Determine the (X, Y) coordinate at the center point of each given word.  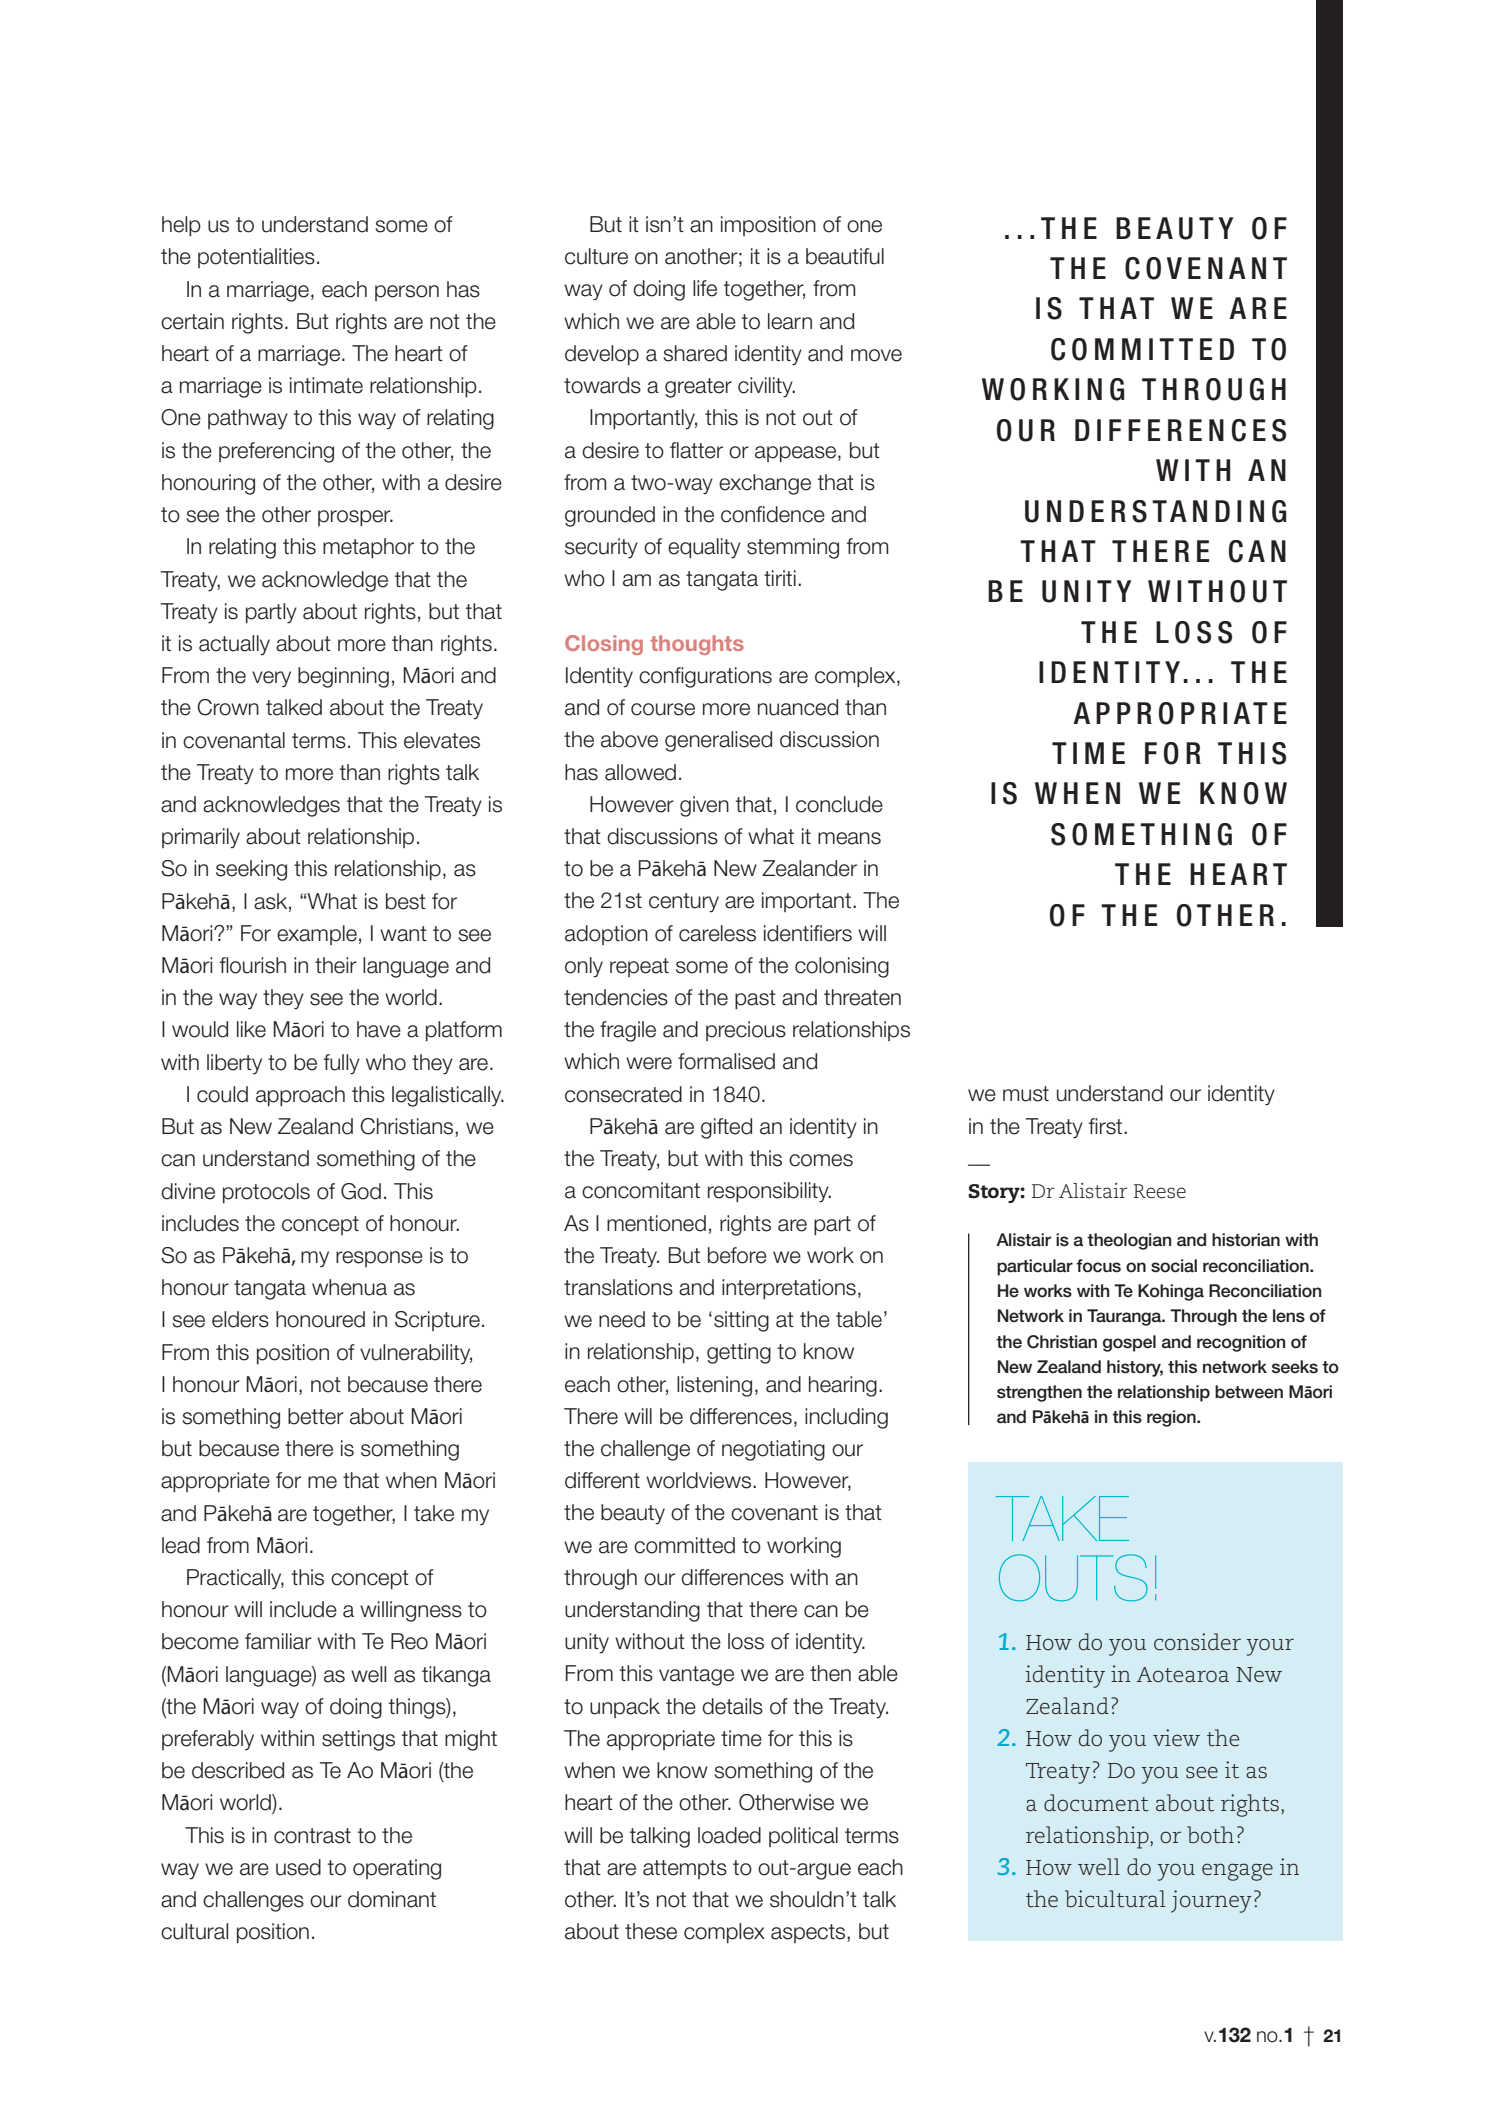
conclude (839, 804)
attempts (685, 1869)
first (1106, 1126)
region (1172, 1418)
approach (300, 1096)
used (298, 1867)
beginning (343, 677)
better (316, 1416)
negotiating (773, 1450)
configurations (705, 677)
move (876, 355)
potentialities (256, 258)
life (705, 288)
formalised (726, 1061)
